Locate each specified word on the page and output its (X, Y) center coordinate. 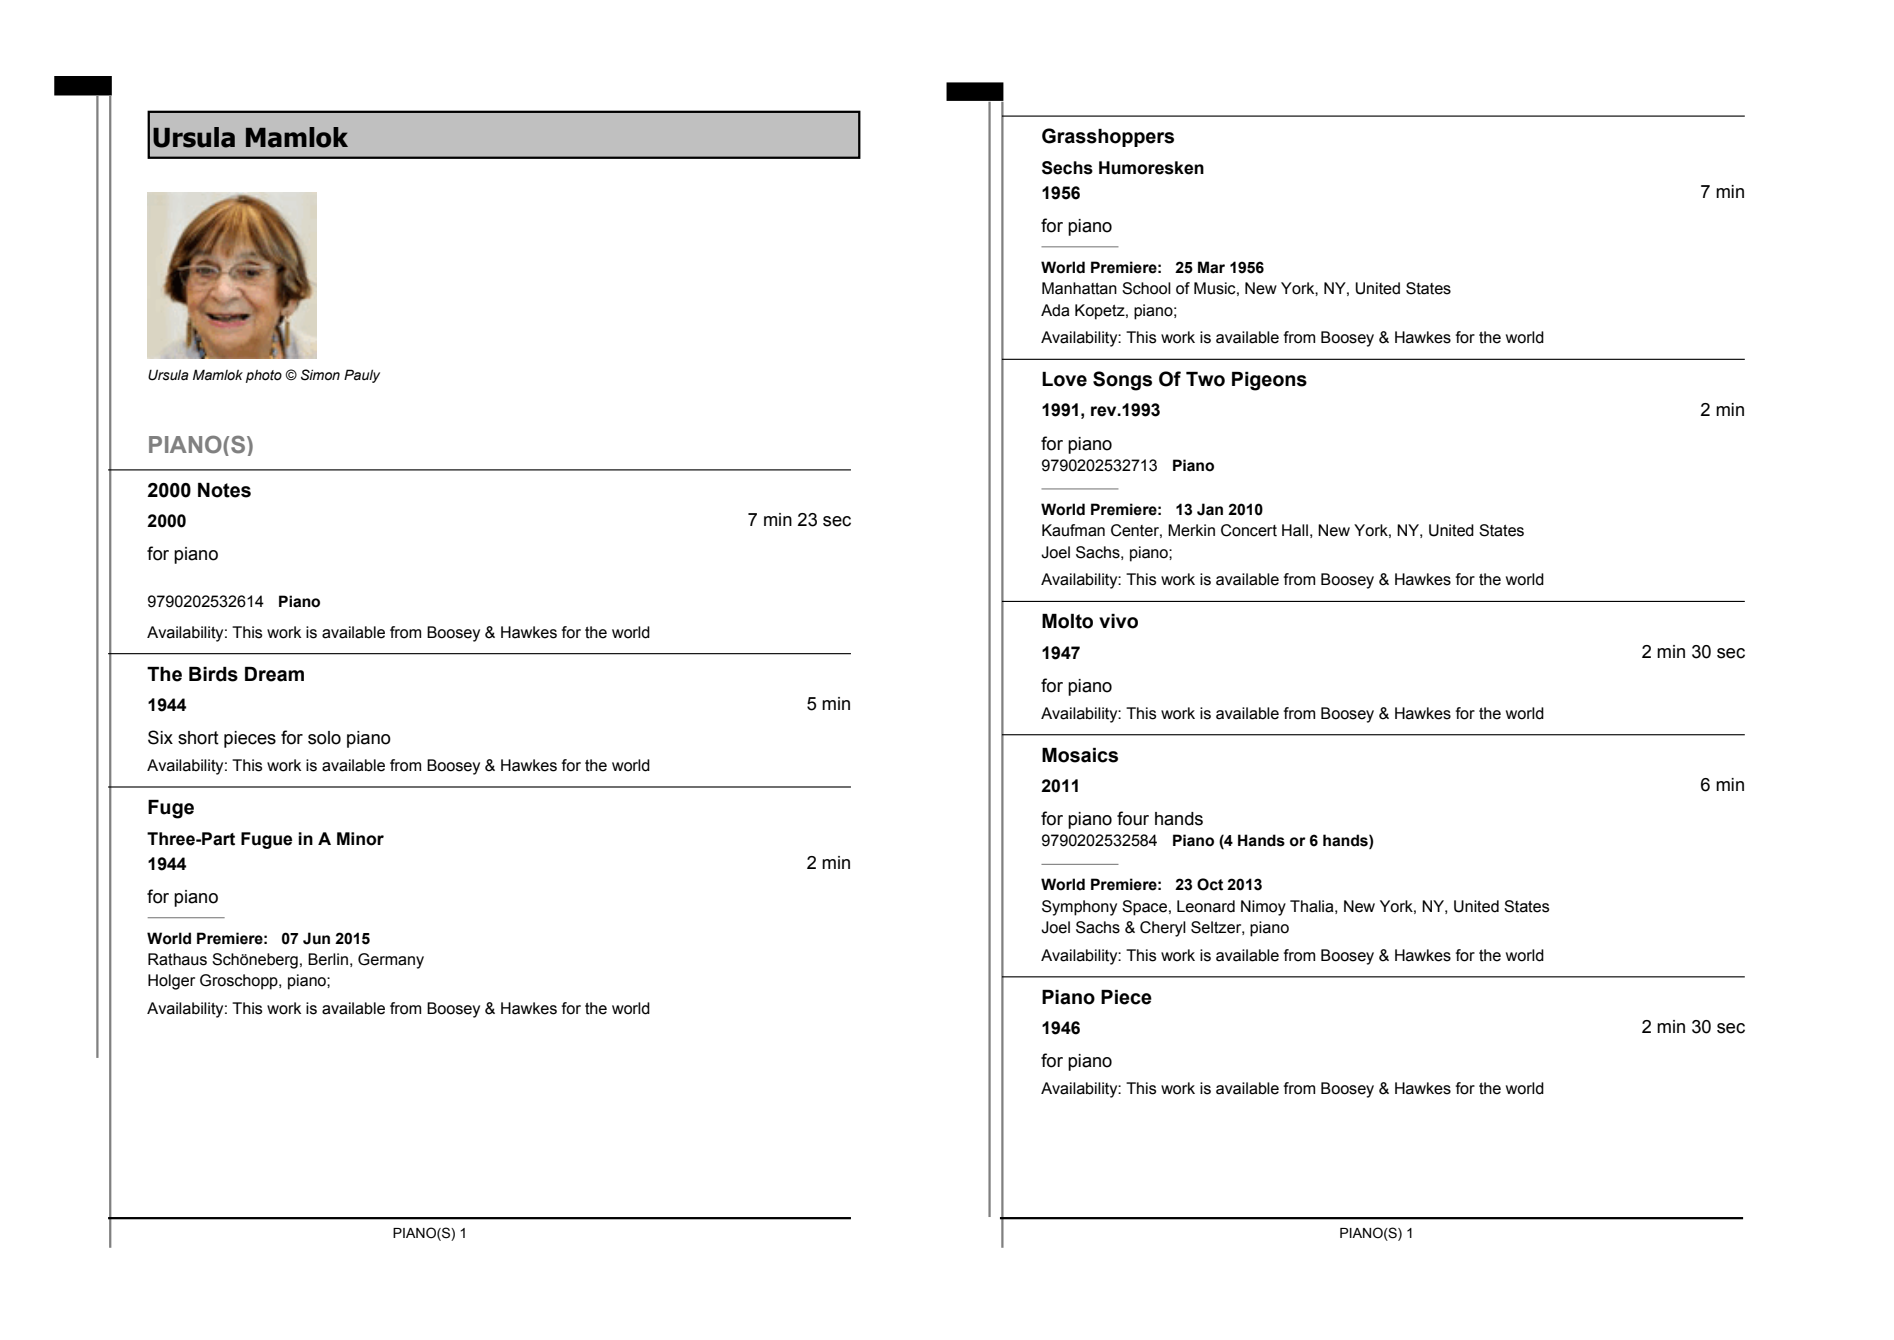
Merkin (1191, 530)
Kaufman (1073, 530)
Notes (224, 490)
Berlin (328, 959)
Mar (1211, 267)
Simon (320, 375)
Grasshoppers (1108, 137)
